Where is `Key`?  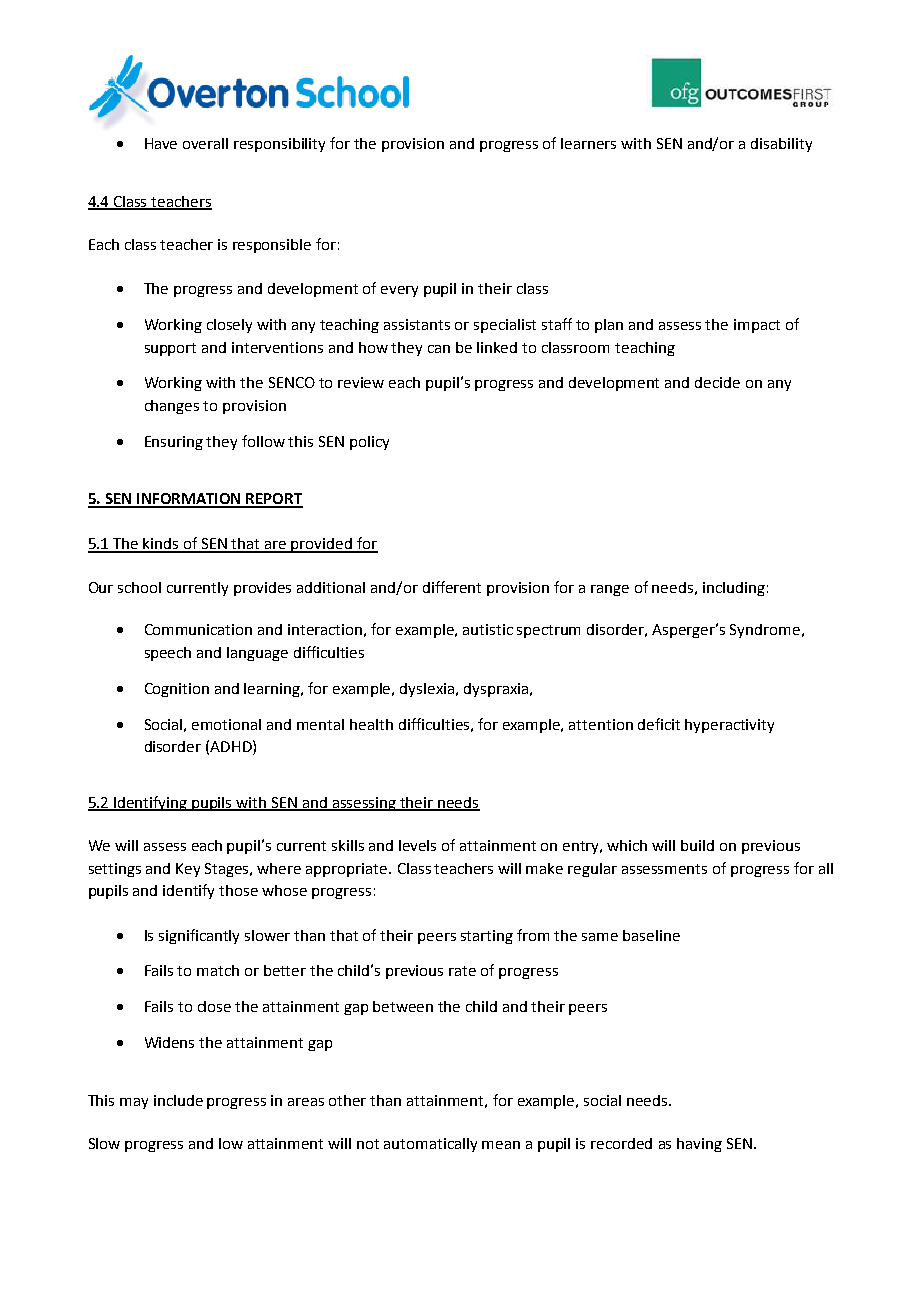 Key is located at coordinates (188, 870).
